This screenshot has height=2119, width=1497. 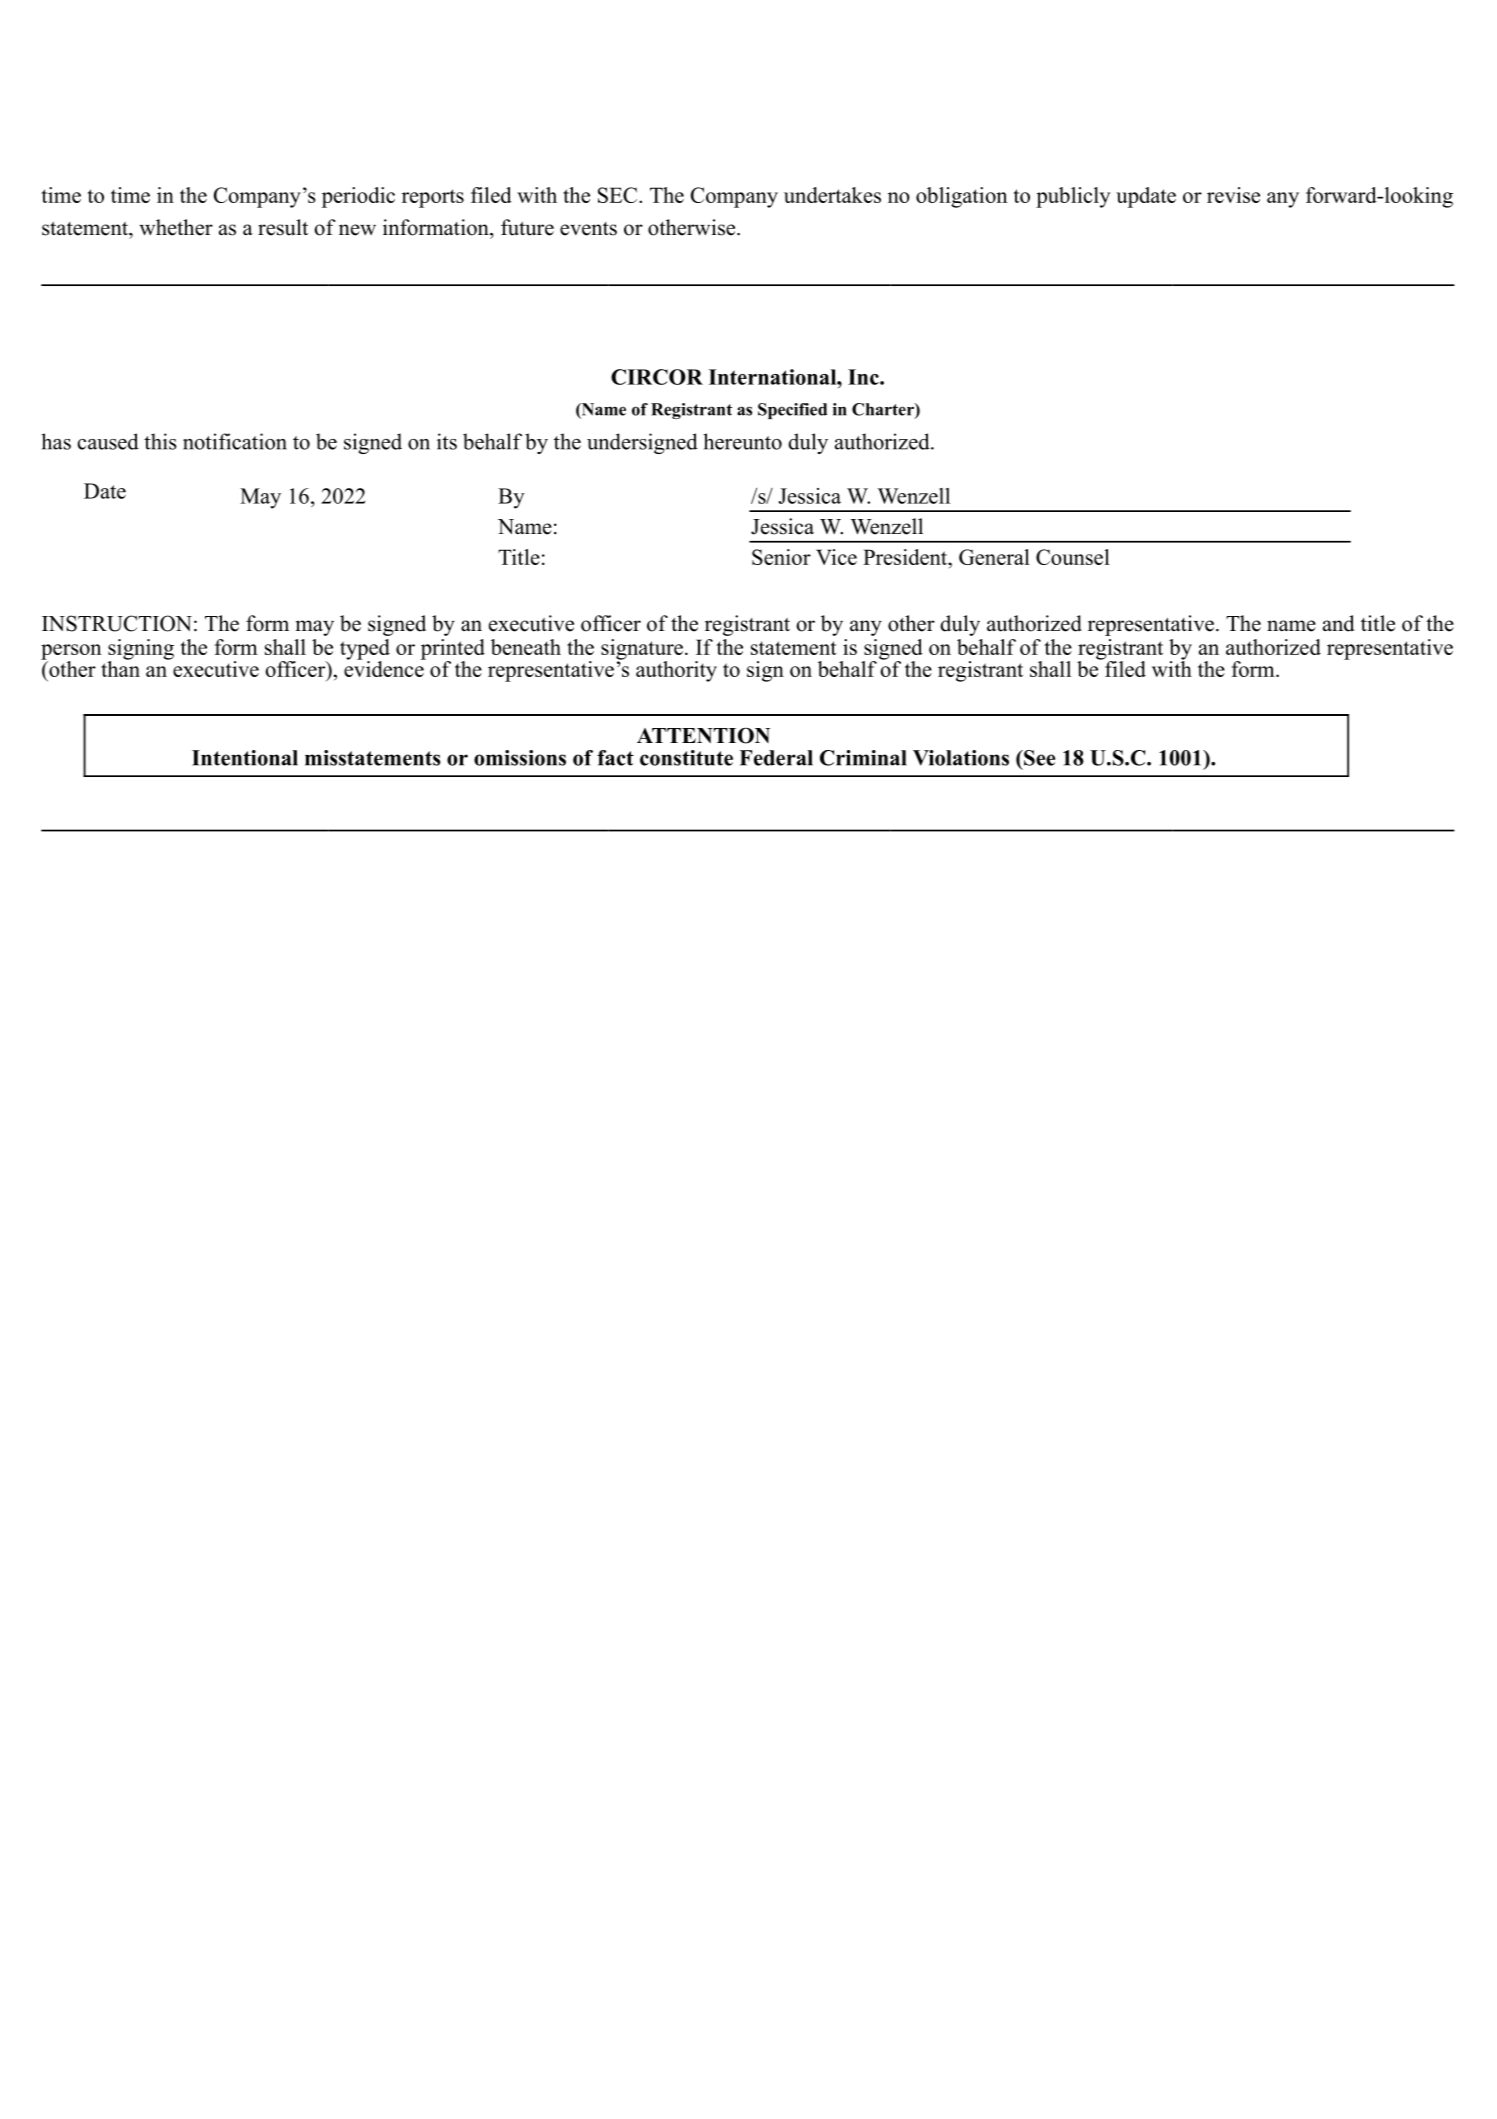 I want to click on ATTENTION, so click(x=703, y=736).
